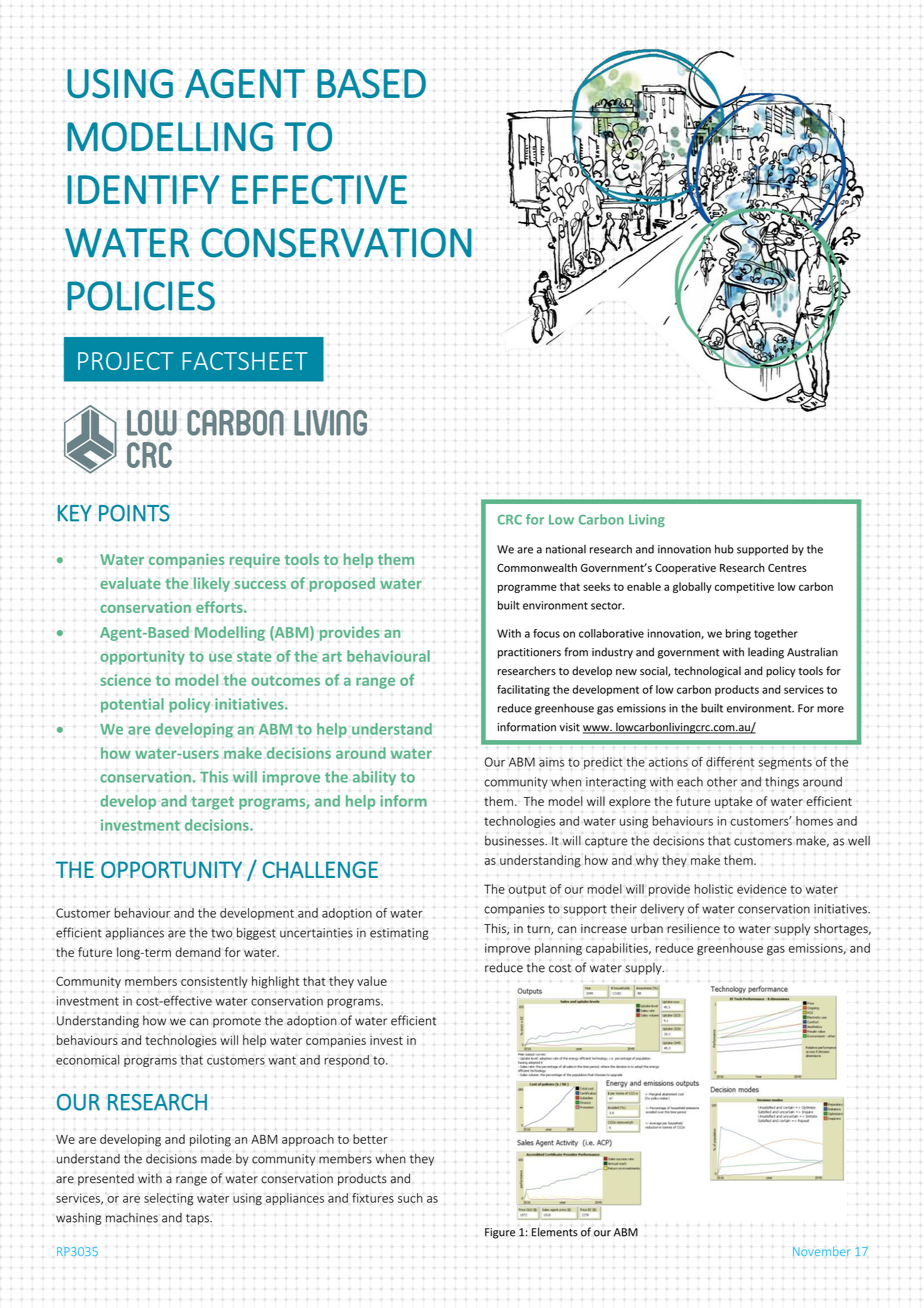 This document has height=1308, width=924. What do you see at coordinates (143, 189) in the document?
I see `IDENTIFY` at bounding box center [143, 189].
